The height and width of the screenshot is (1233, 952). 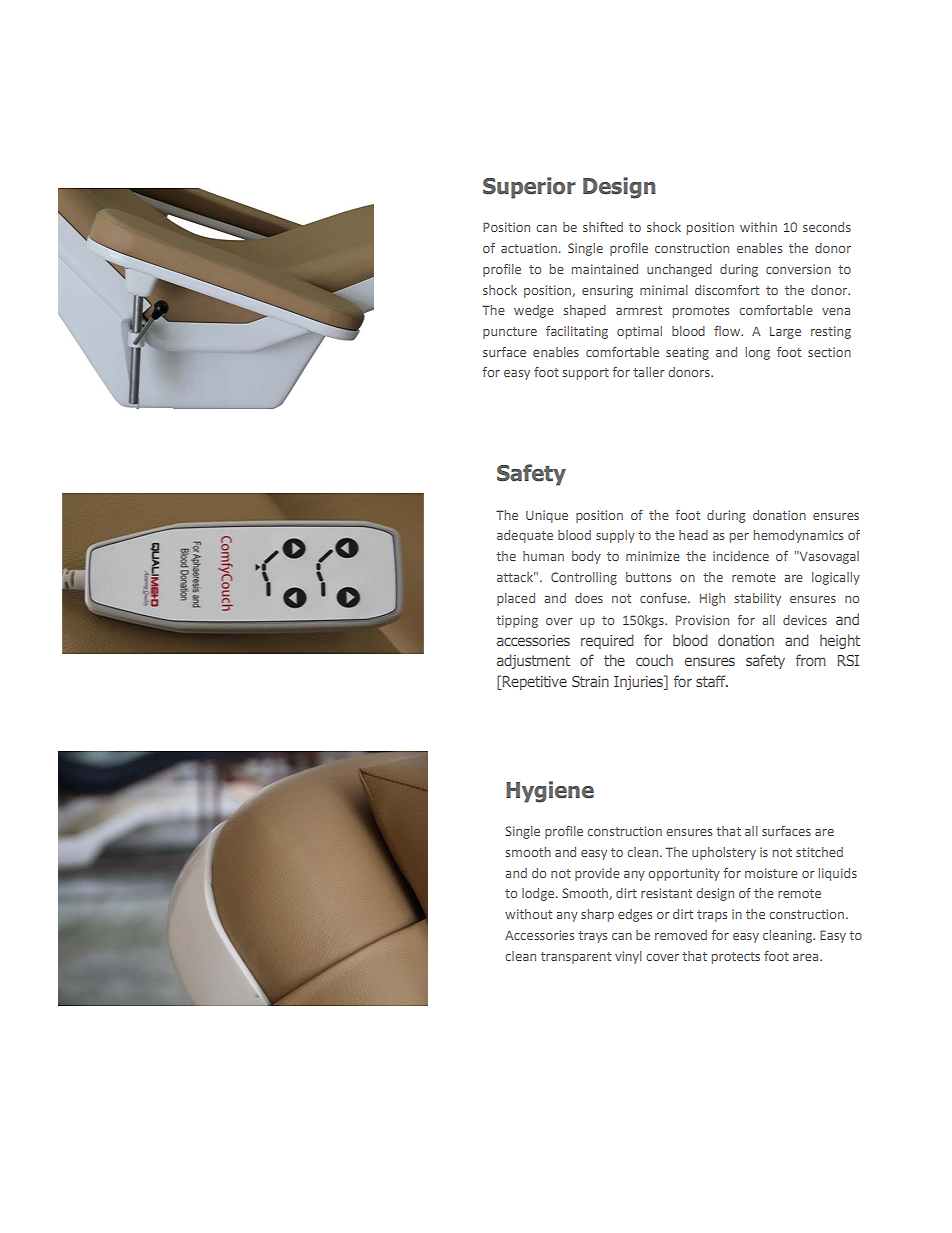 I want to click on seconds, so click(x=827, y=227).
